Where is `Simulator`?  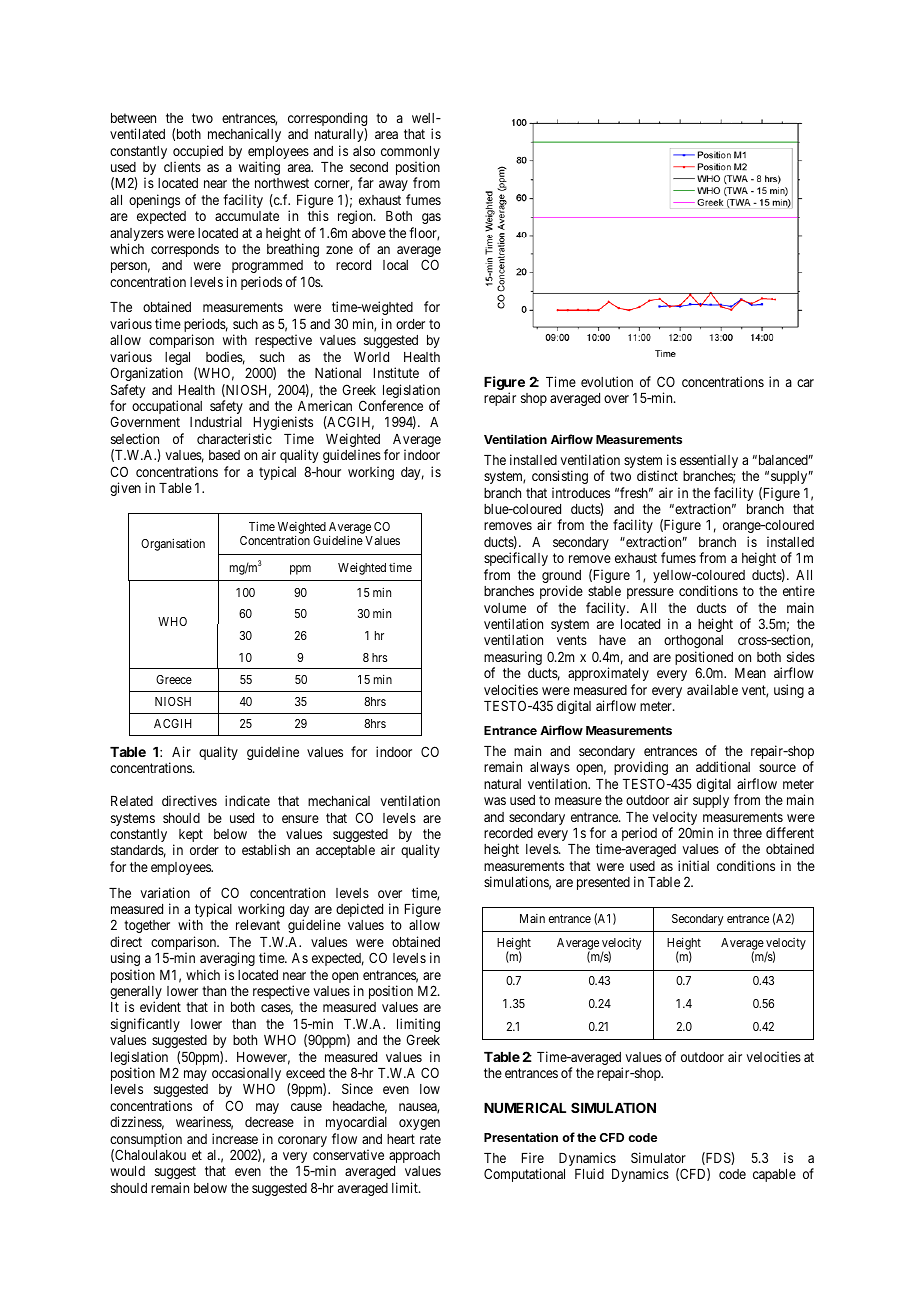 Simulator is located at coordinates (658, 1157).
